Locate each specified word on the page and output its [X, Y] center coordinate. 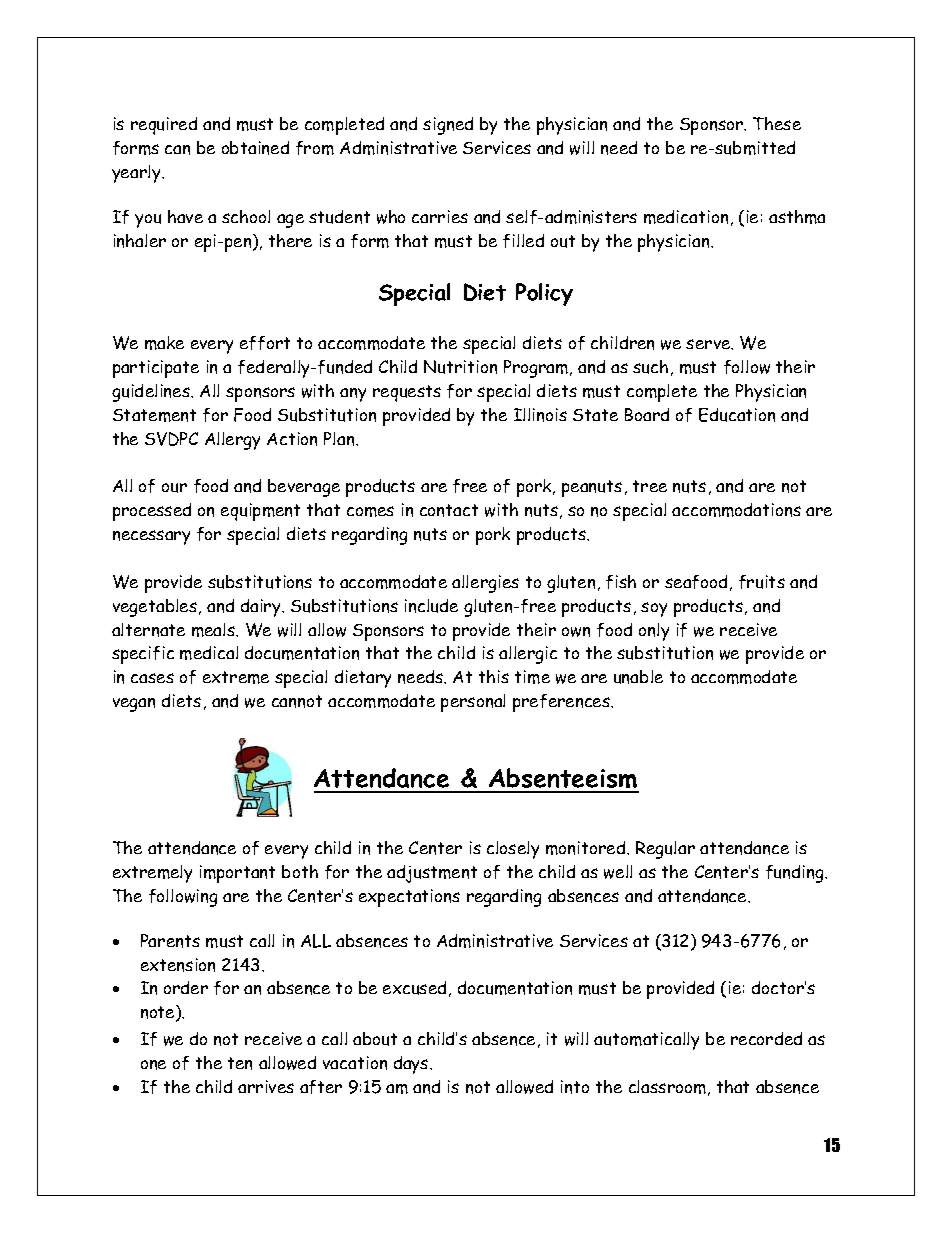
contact [449, 510]
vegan [134, 705]
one [153, 1065]
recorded [766, 1038]
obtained [255, 148]
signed [448, 126]
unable [638, 677]
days [412, 1065]
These [777, 123]
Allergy [232, 441]
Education [737, 415]
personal [473, 703]
